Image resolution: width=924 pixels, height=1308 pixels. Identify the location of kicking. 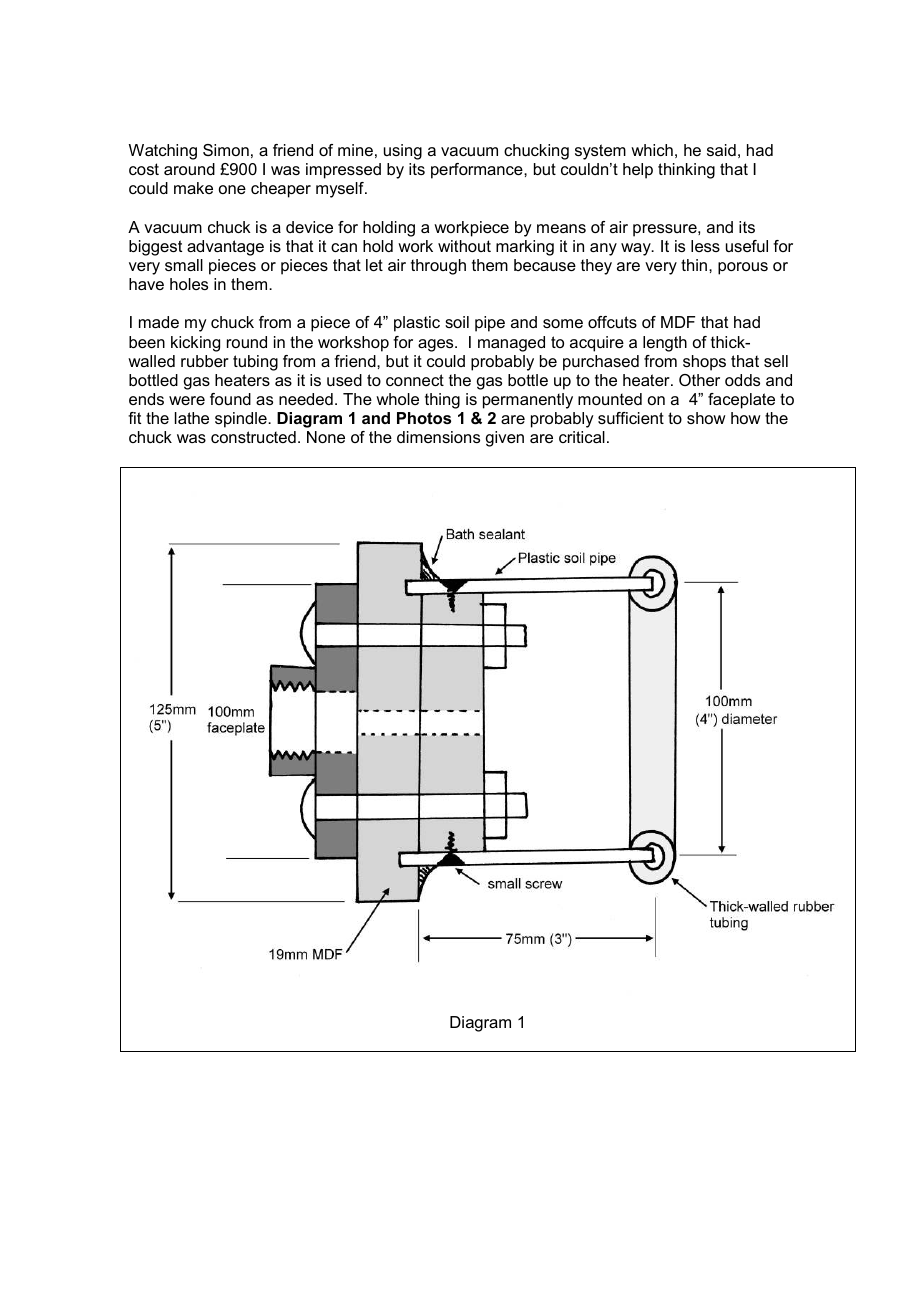
(195, 344).
